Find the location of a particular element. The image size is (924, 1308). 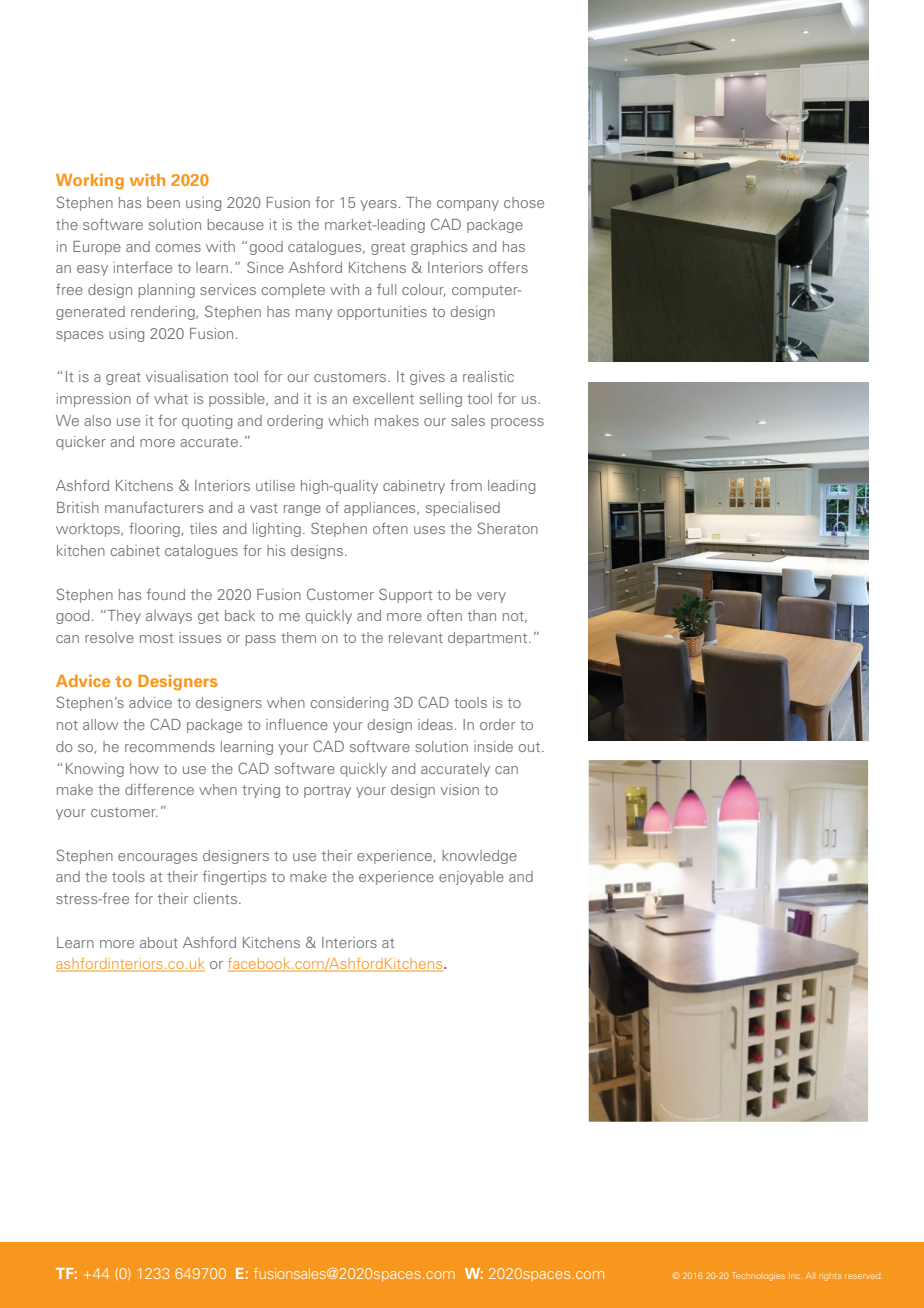

Technologies is located at coordinates (758, 1276).
